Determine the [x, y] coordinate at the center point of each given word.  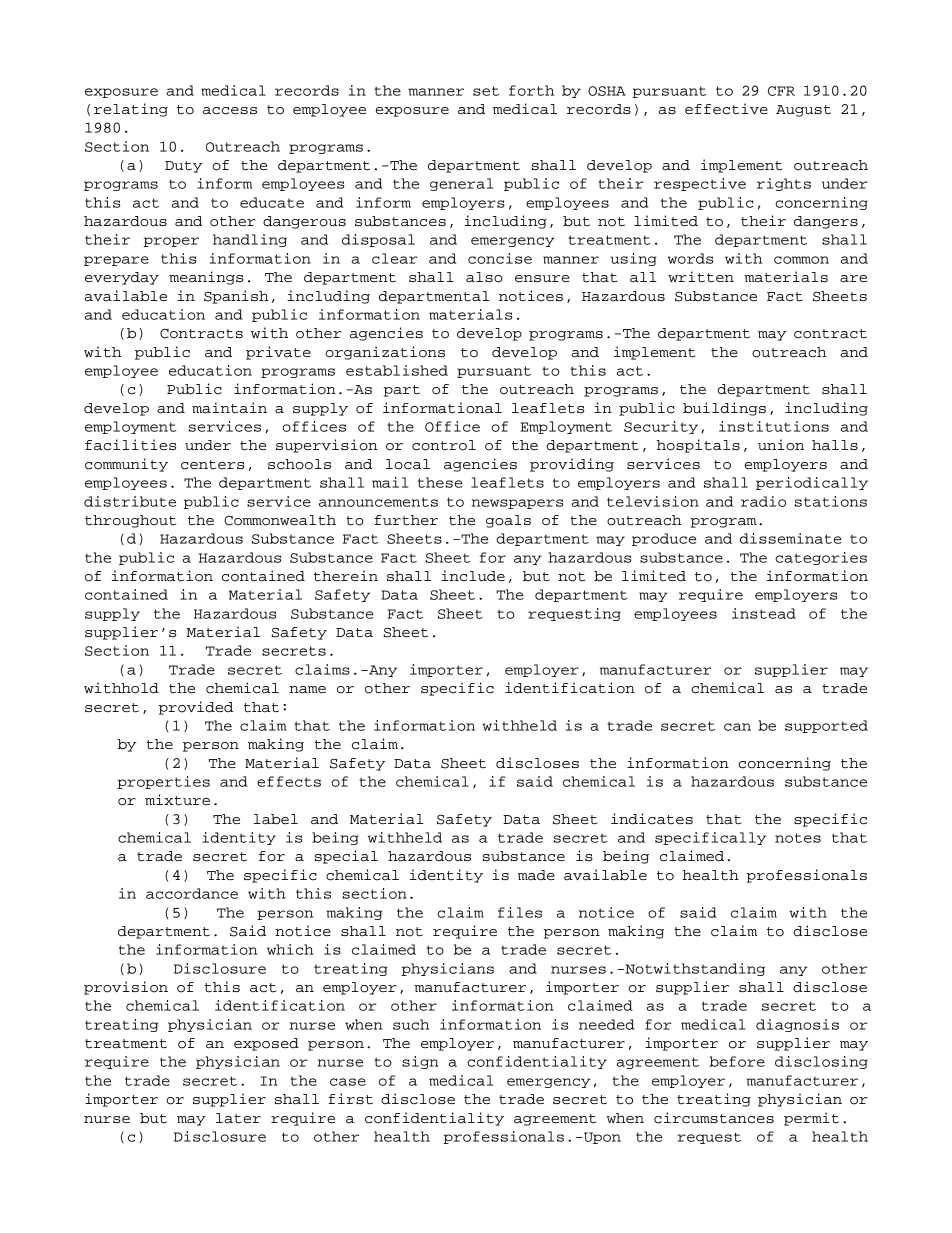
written [701, 277]
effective [726, 109]
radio [763, 501]
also [484, 277]
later [238, 1118]
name [307, 690]
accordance [192, 893]
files [520, 912]
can [737, 727]
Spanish [236, 297]
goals [508, 521]
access [230, 111]
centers [212, 465]
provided [195, 708]
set [486, 91]
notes [798, 838]
